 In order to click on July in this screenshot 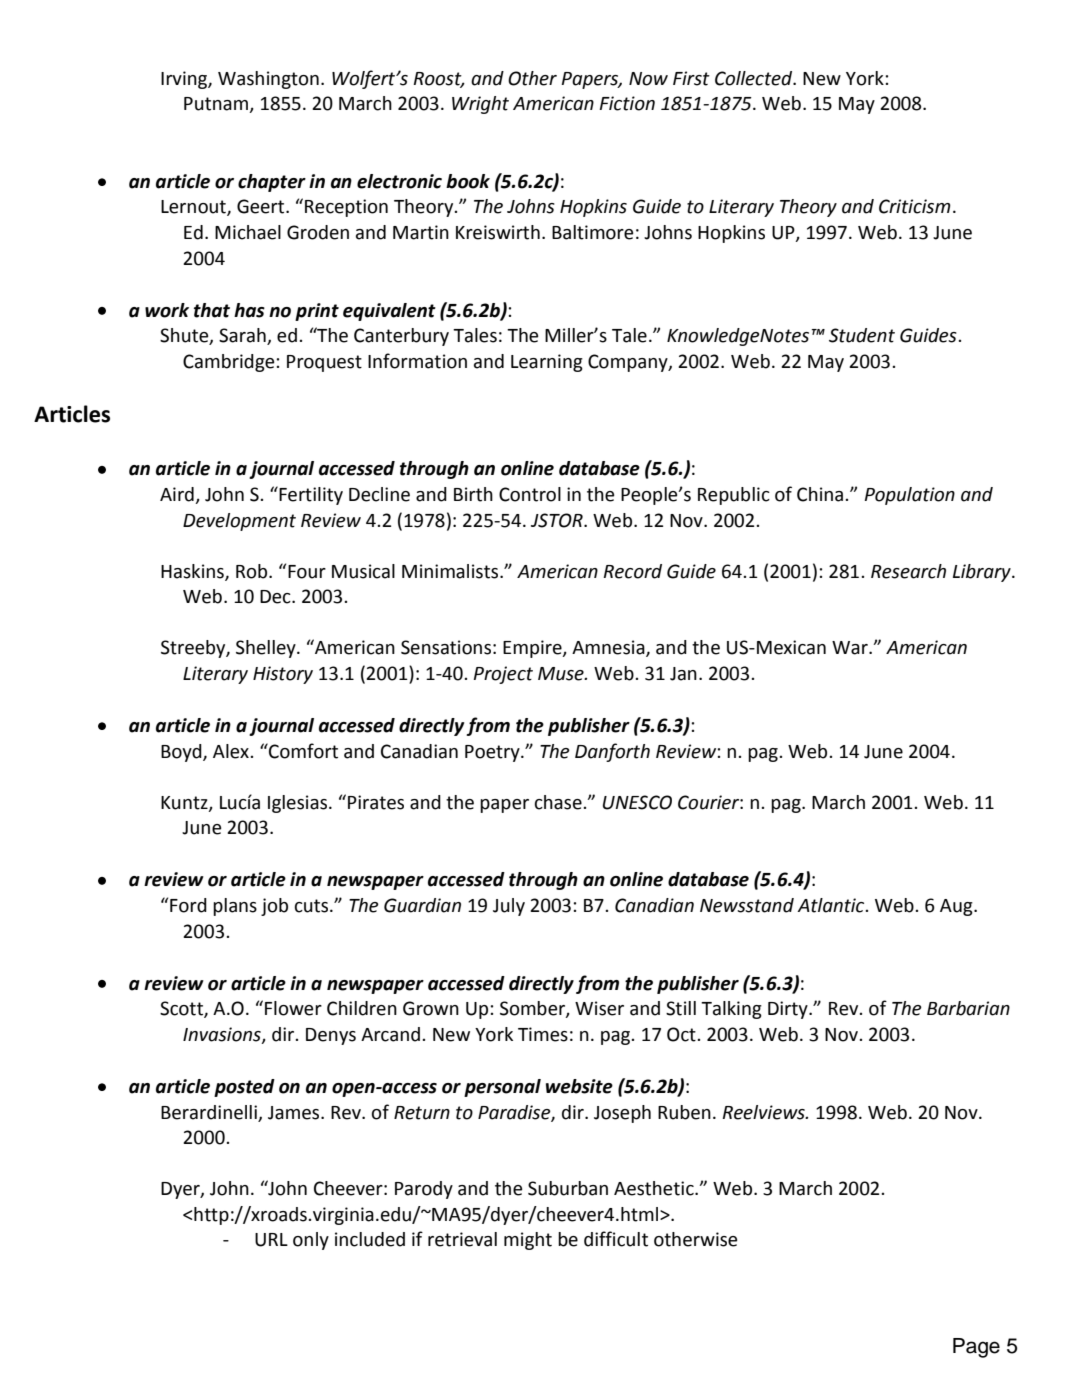, I will do `click(509, 907)`.
